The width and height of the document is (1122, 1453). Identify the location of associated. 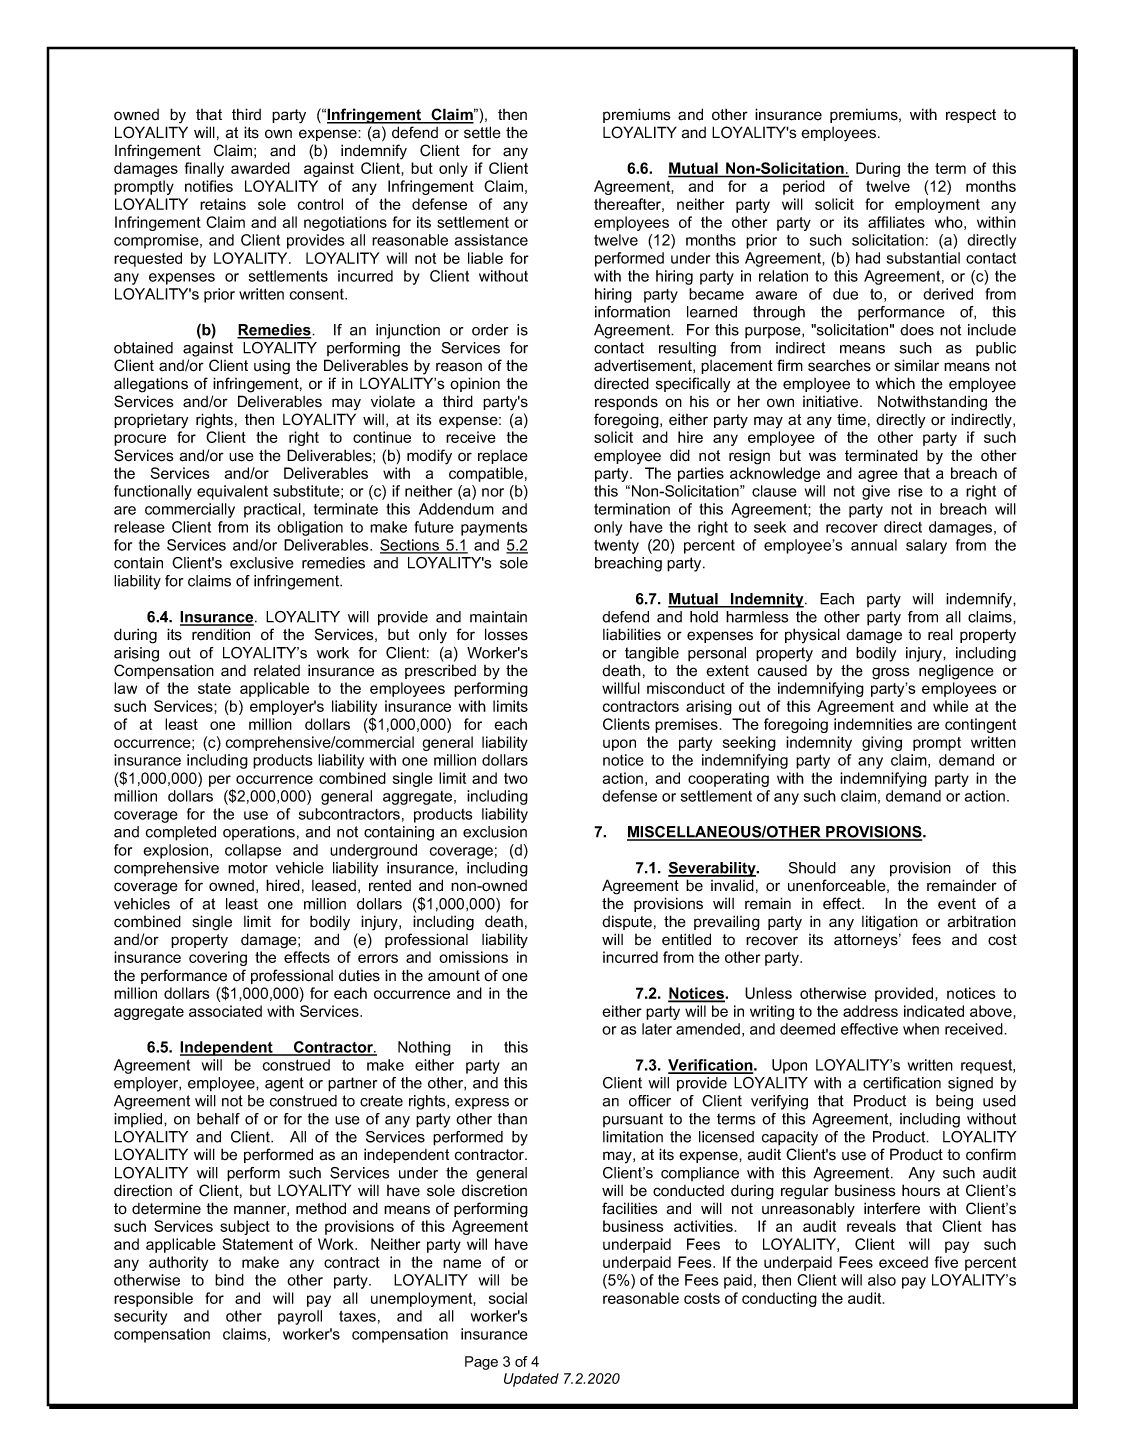
(225, 1011).
